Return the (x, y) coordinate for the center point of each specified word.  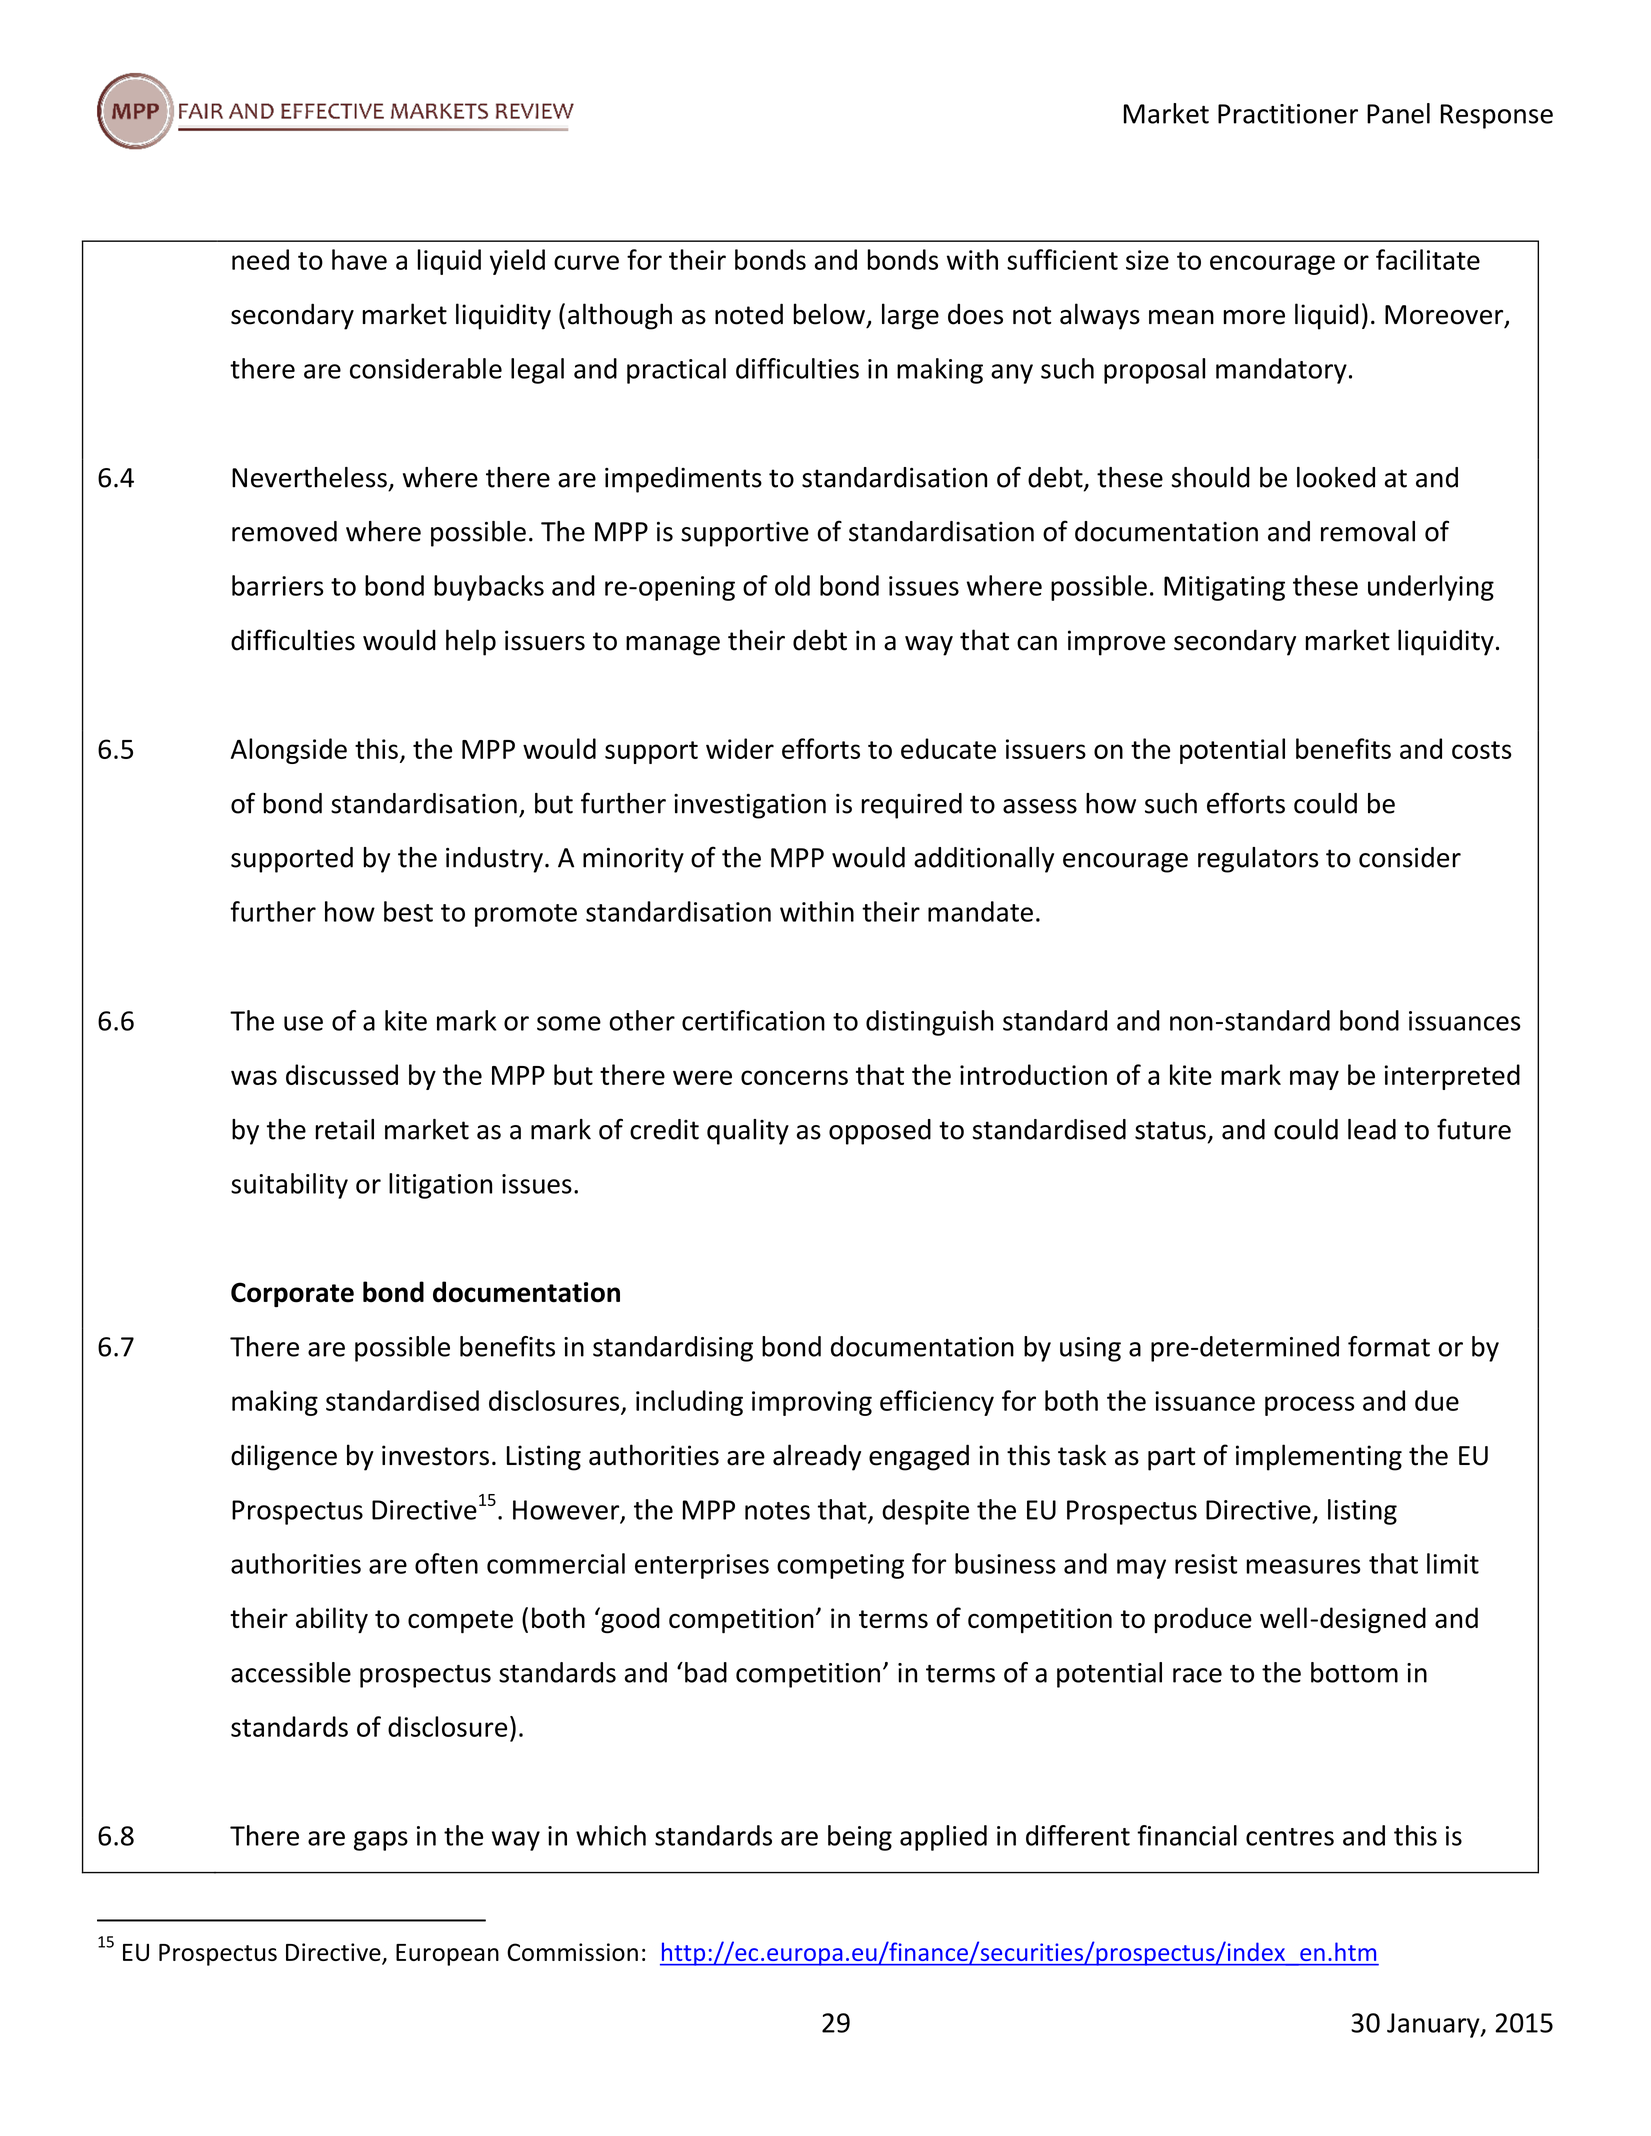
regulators (1258, 860)
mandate (980, 911)
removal (1368, 531)
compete (460, 1622)
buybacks (489, 588)
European (447, 1955)
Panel (1398, 113)
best (408, 911)
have (359, 259)
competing (840, 1566)
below (829, 314)
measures (1303, 1566)
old (792, 585)
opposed (880, 1132)
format (1389, 1346)
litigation (440, 1186)
